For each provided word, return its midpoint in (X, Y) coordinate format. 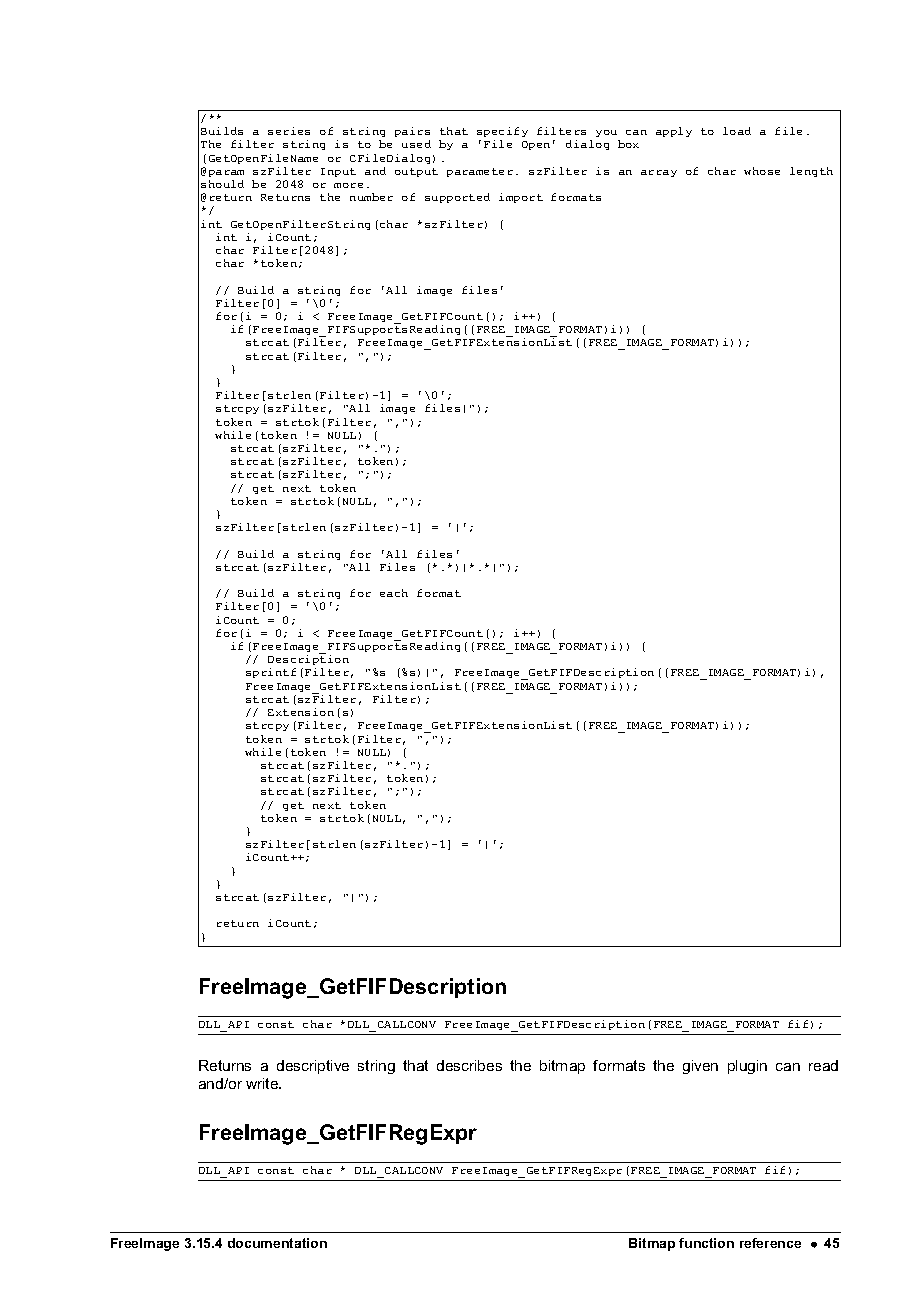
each (394, 593)
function (706, 1243)
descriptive (313, 1067)
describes (469, 1065)
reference (770, 1243)
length (811, 172)
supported (457, 198)
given (700, 1067)
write (263, 1083)
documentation (277, 1243)
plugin (747, 1067)
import (521, 198)
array (659, 173)
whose (762, 171)
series (289, 131)
